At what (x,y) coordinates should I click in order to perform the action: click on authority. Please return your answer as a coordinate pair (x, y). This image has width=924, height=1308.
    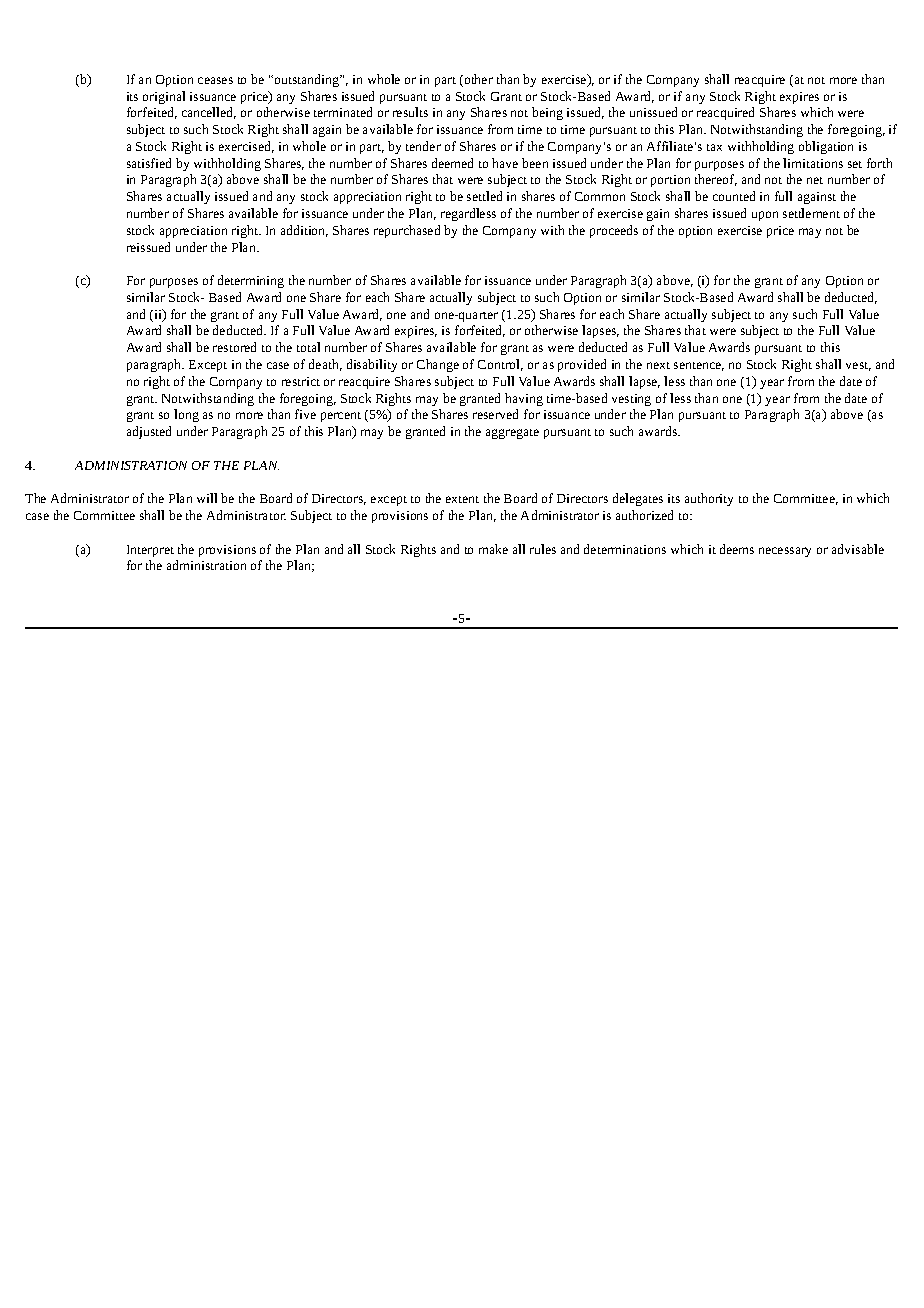
    Looking at the image, I should click on (709, 499).
